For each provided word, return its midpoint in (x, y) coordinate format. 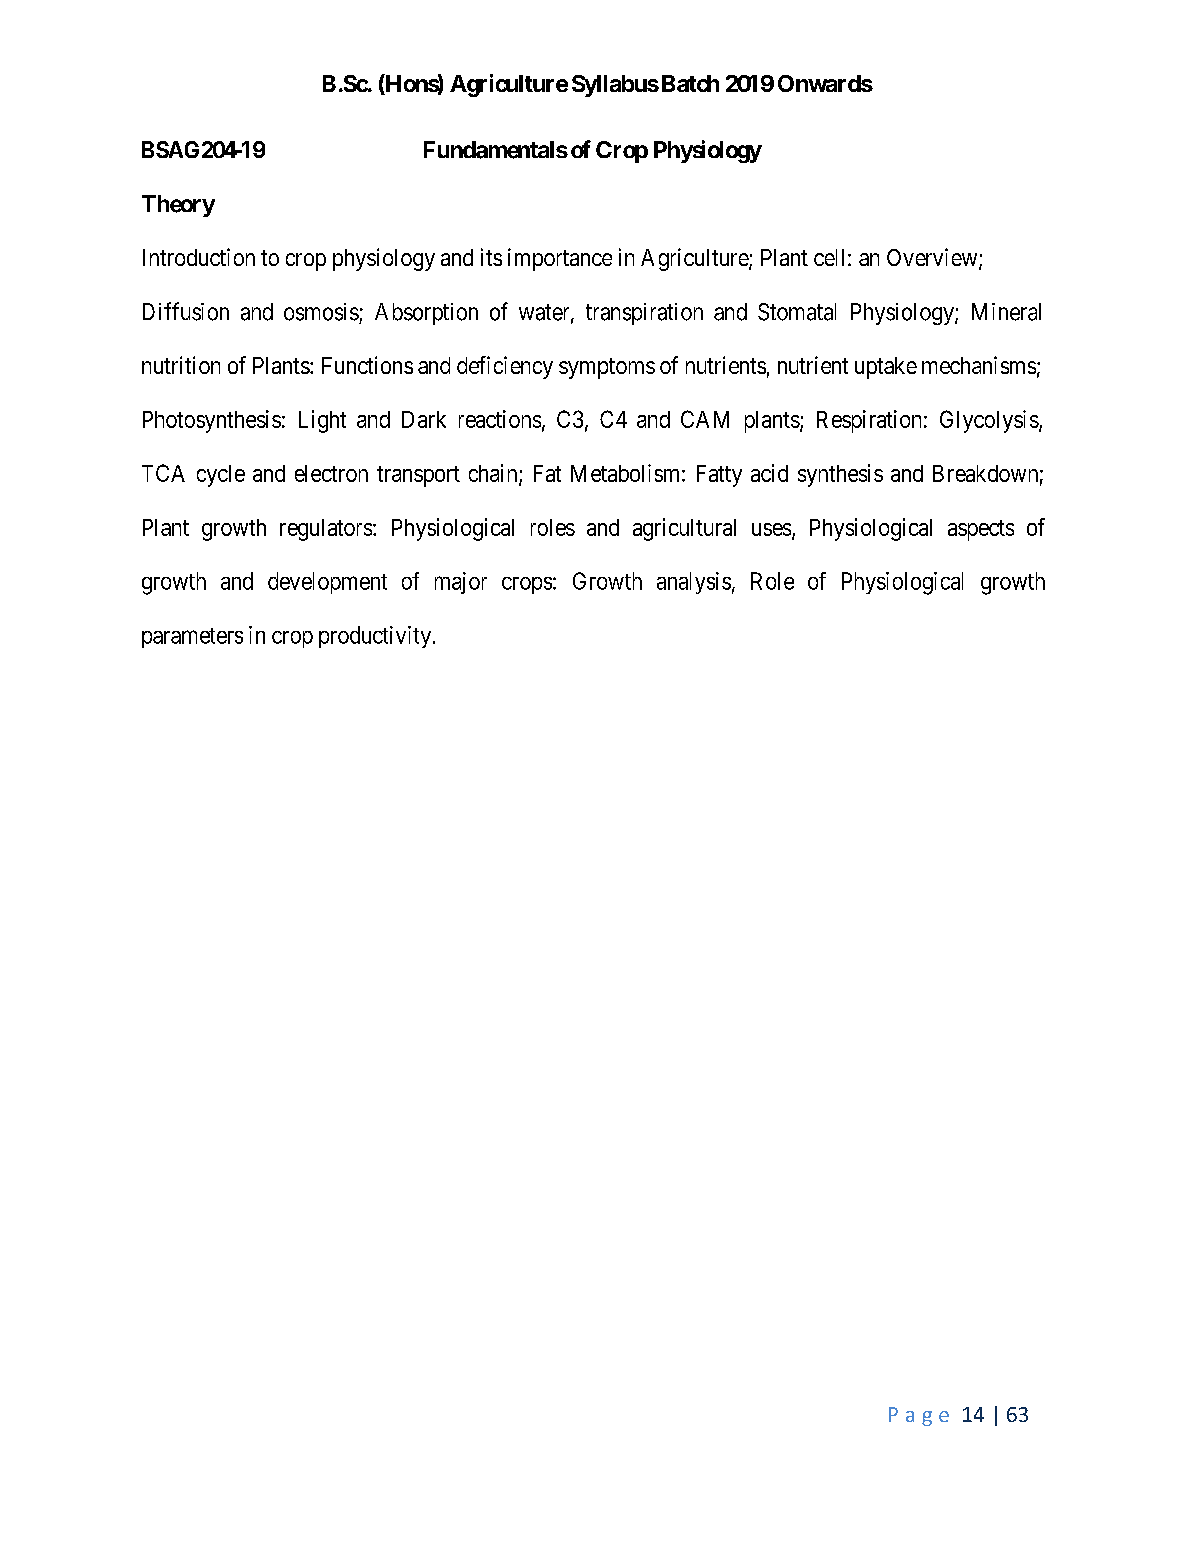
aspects (981, 530)
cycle (221, 476)
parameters (192, 638)
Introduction (199, 257)
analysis (694, 583)
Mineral (1006, 312)
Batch (690, 83)
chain (494, 474)
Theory (178, 206)
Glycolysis (989, 421)
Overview (933, 258)
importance (560, 259)
